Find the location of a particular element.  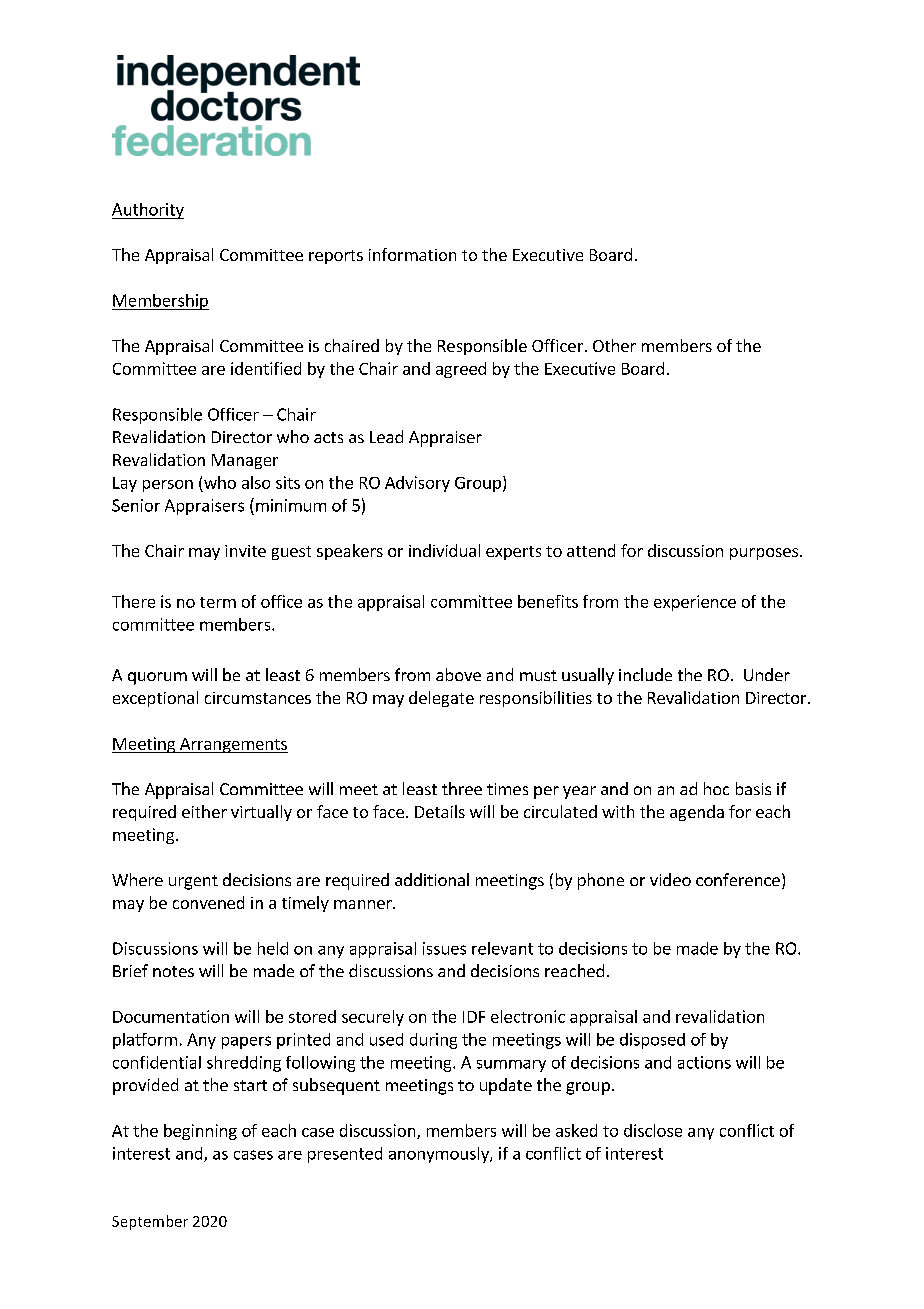

delegate is located at coordinates (441, 699).
